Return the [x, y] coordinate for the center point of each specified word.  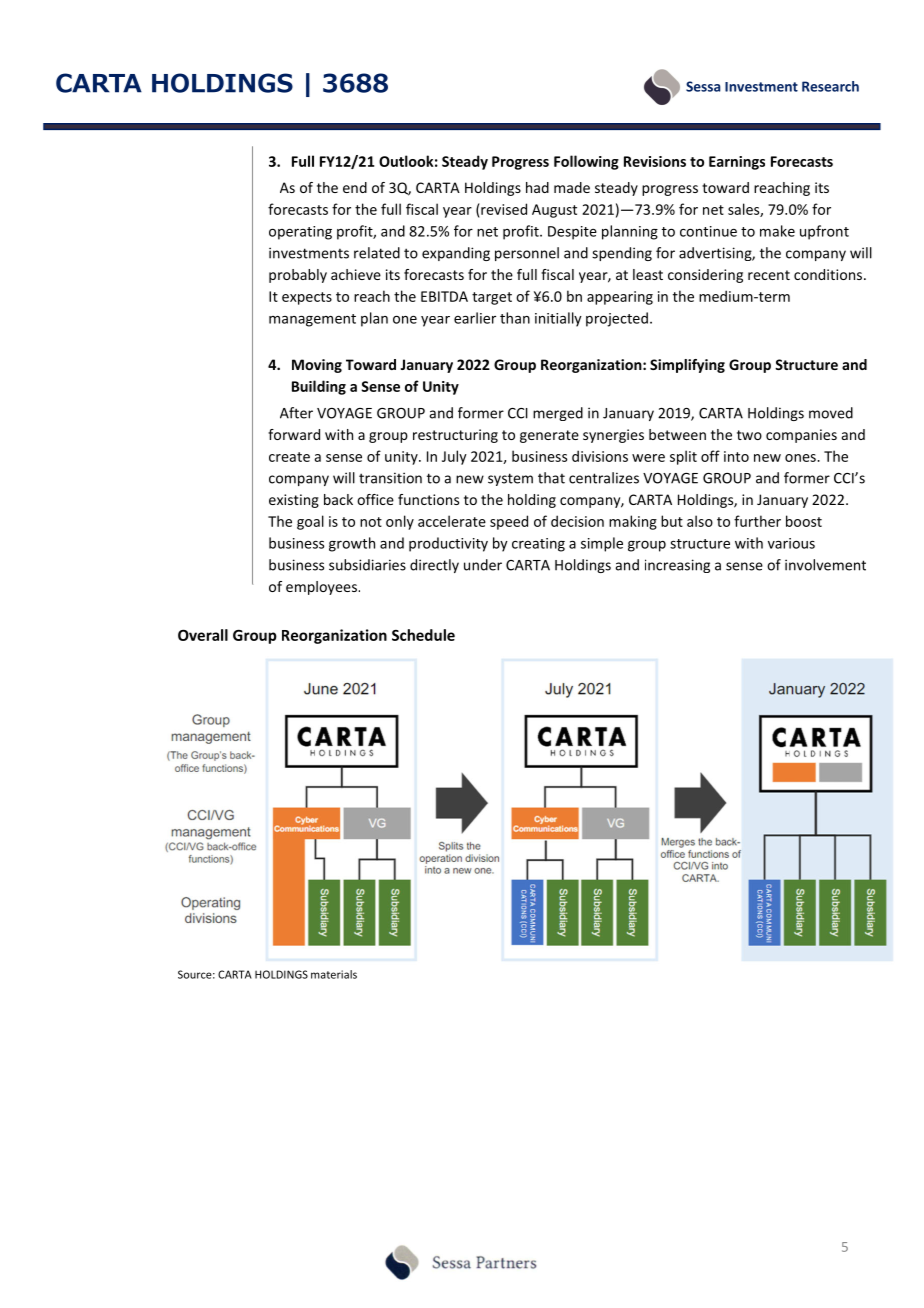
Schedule [423, 635]
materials [334, 974]
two [749, 435]
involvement [825, 565]
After [296, 413]
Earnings [737, 163]
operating [300, 233]
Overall [203, 635]
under [483, 565]
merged [558, 414]
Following [586, 162]
